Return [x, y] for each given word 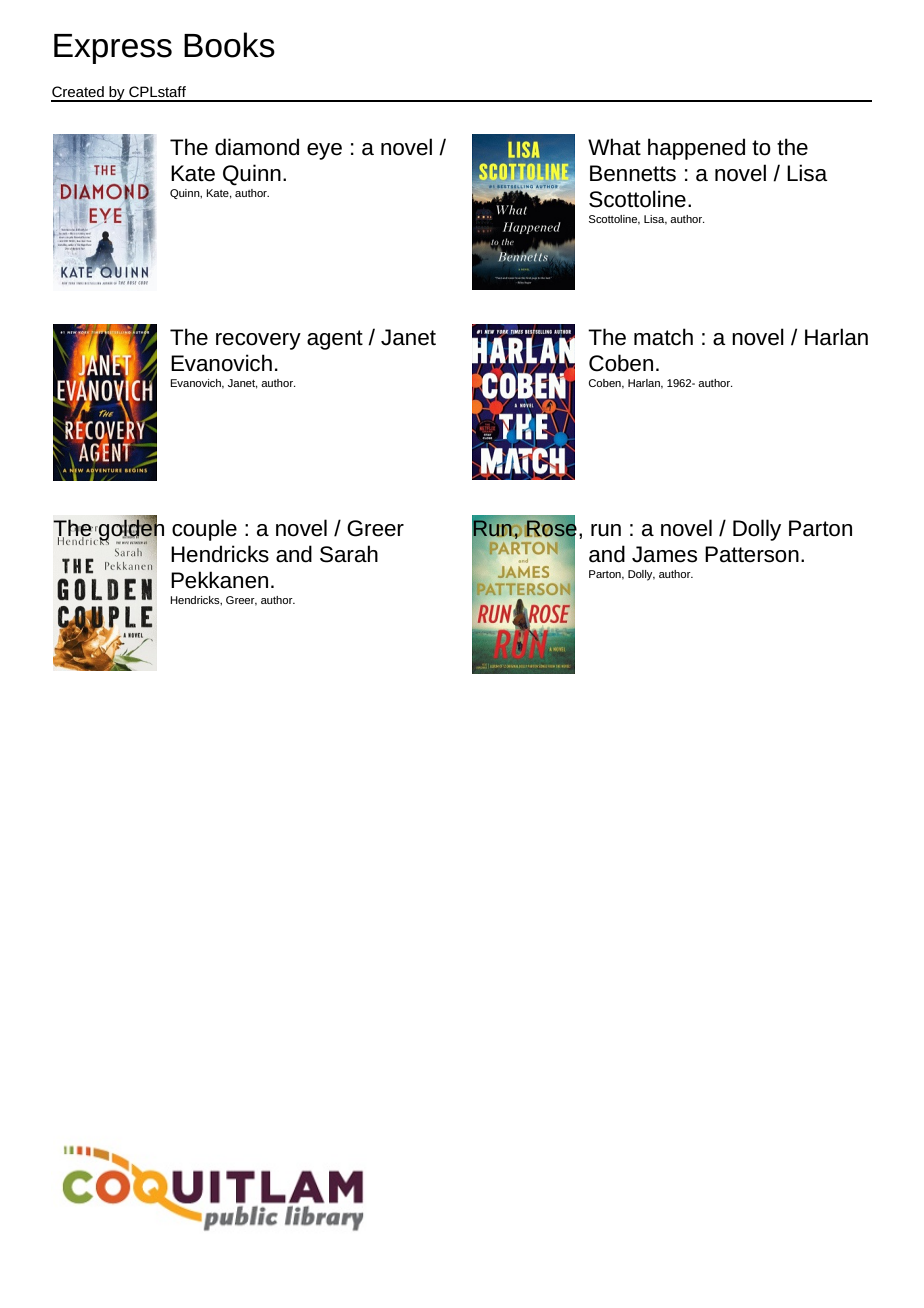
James [664, 554]
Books [229, 45]
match [663, 337]
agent [335, 340]
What [614, 147]
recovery [258, 341]
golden [130, 530]
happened [696, 149]
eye [324, 151]
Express [113, 49]
